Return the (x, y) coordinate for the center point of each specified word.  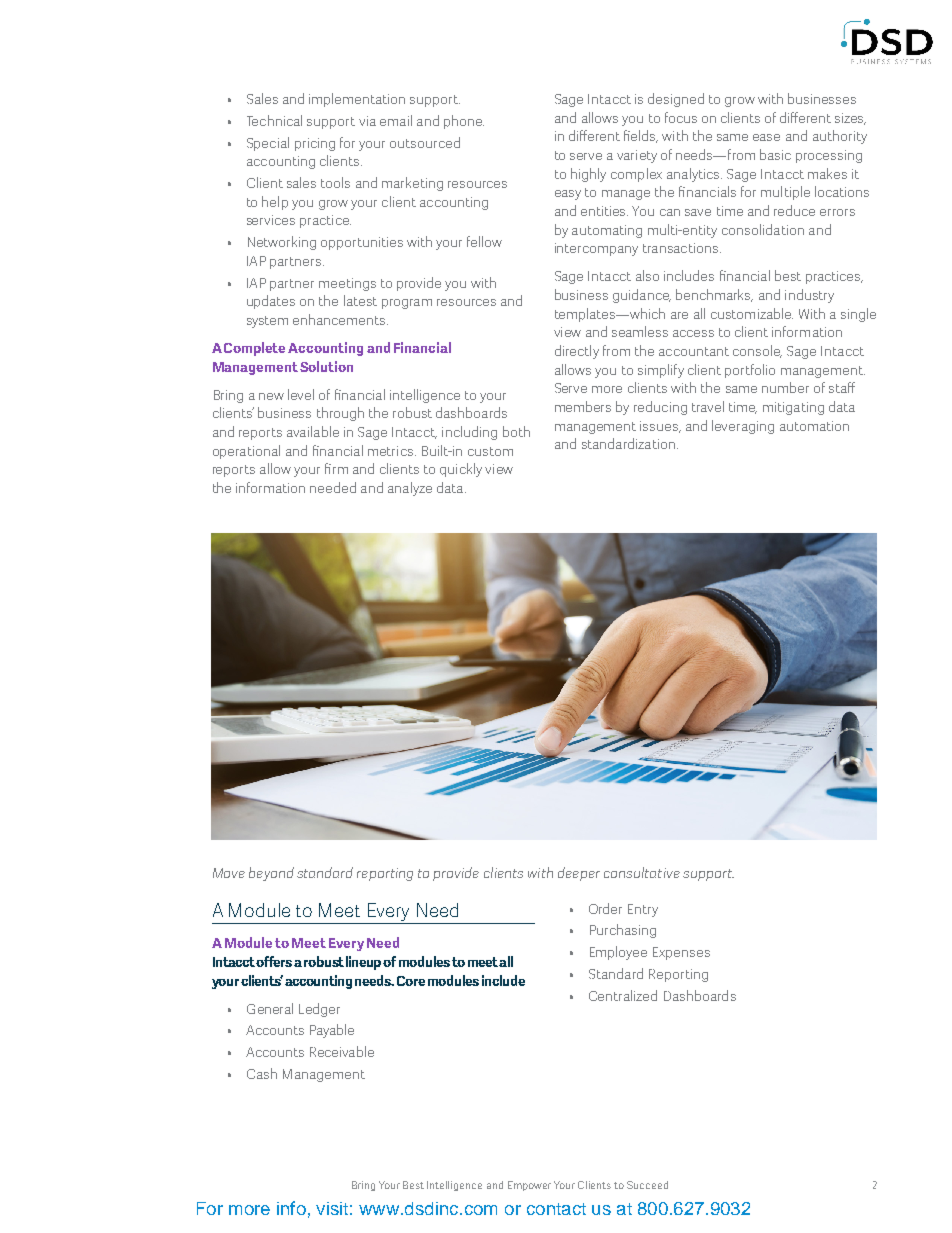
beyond (271, 874)
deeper (579, 874)
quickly (461, 470)
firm (336, 468)
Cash (262, 1073)
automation (814, 426)
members (583, 406)
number (785, 387)
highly (588, 175)
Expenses (681, 953)
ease (766, 137)
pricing (315, 144)
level (301, 394)
